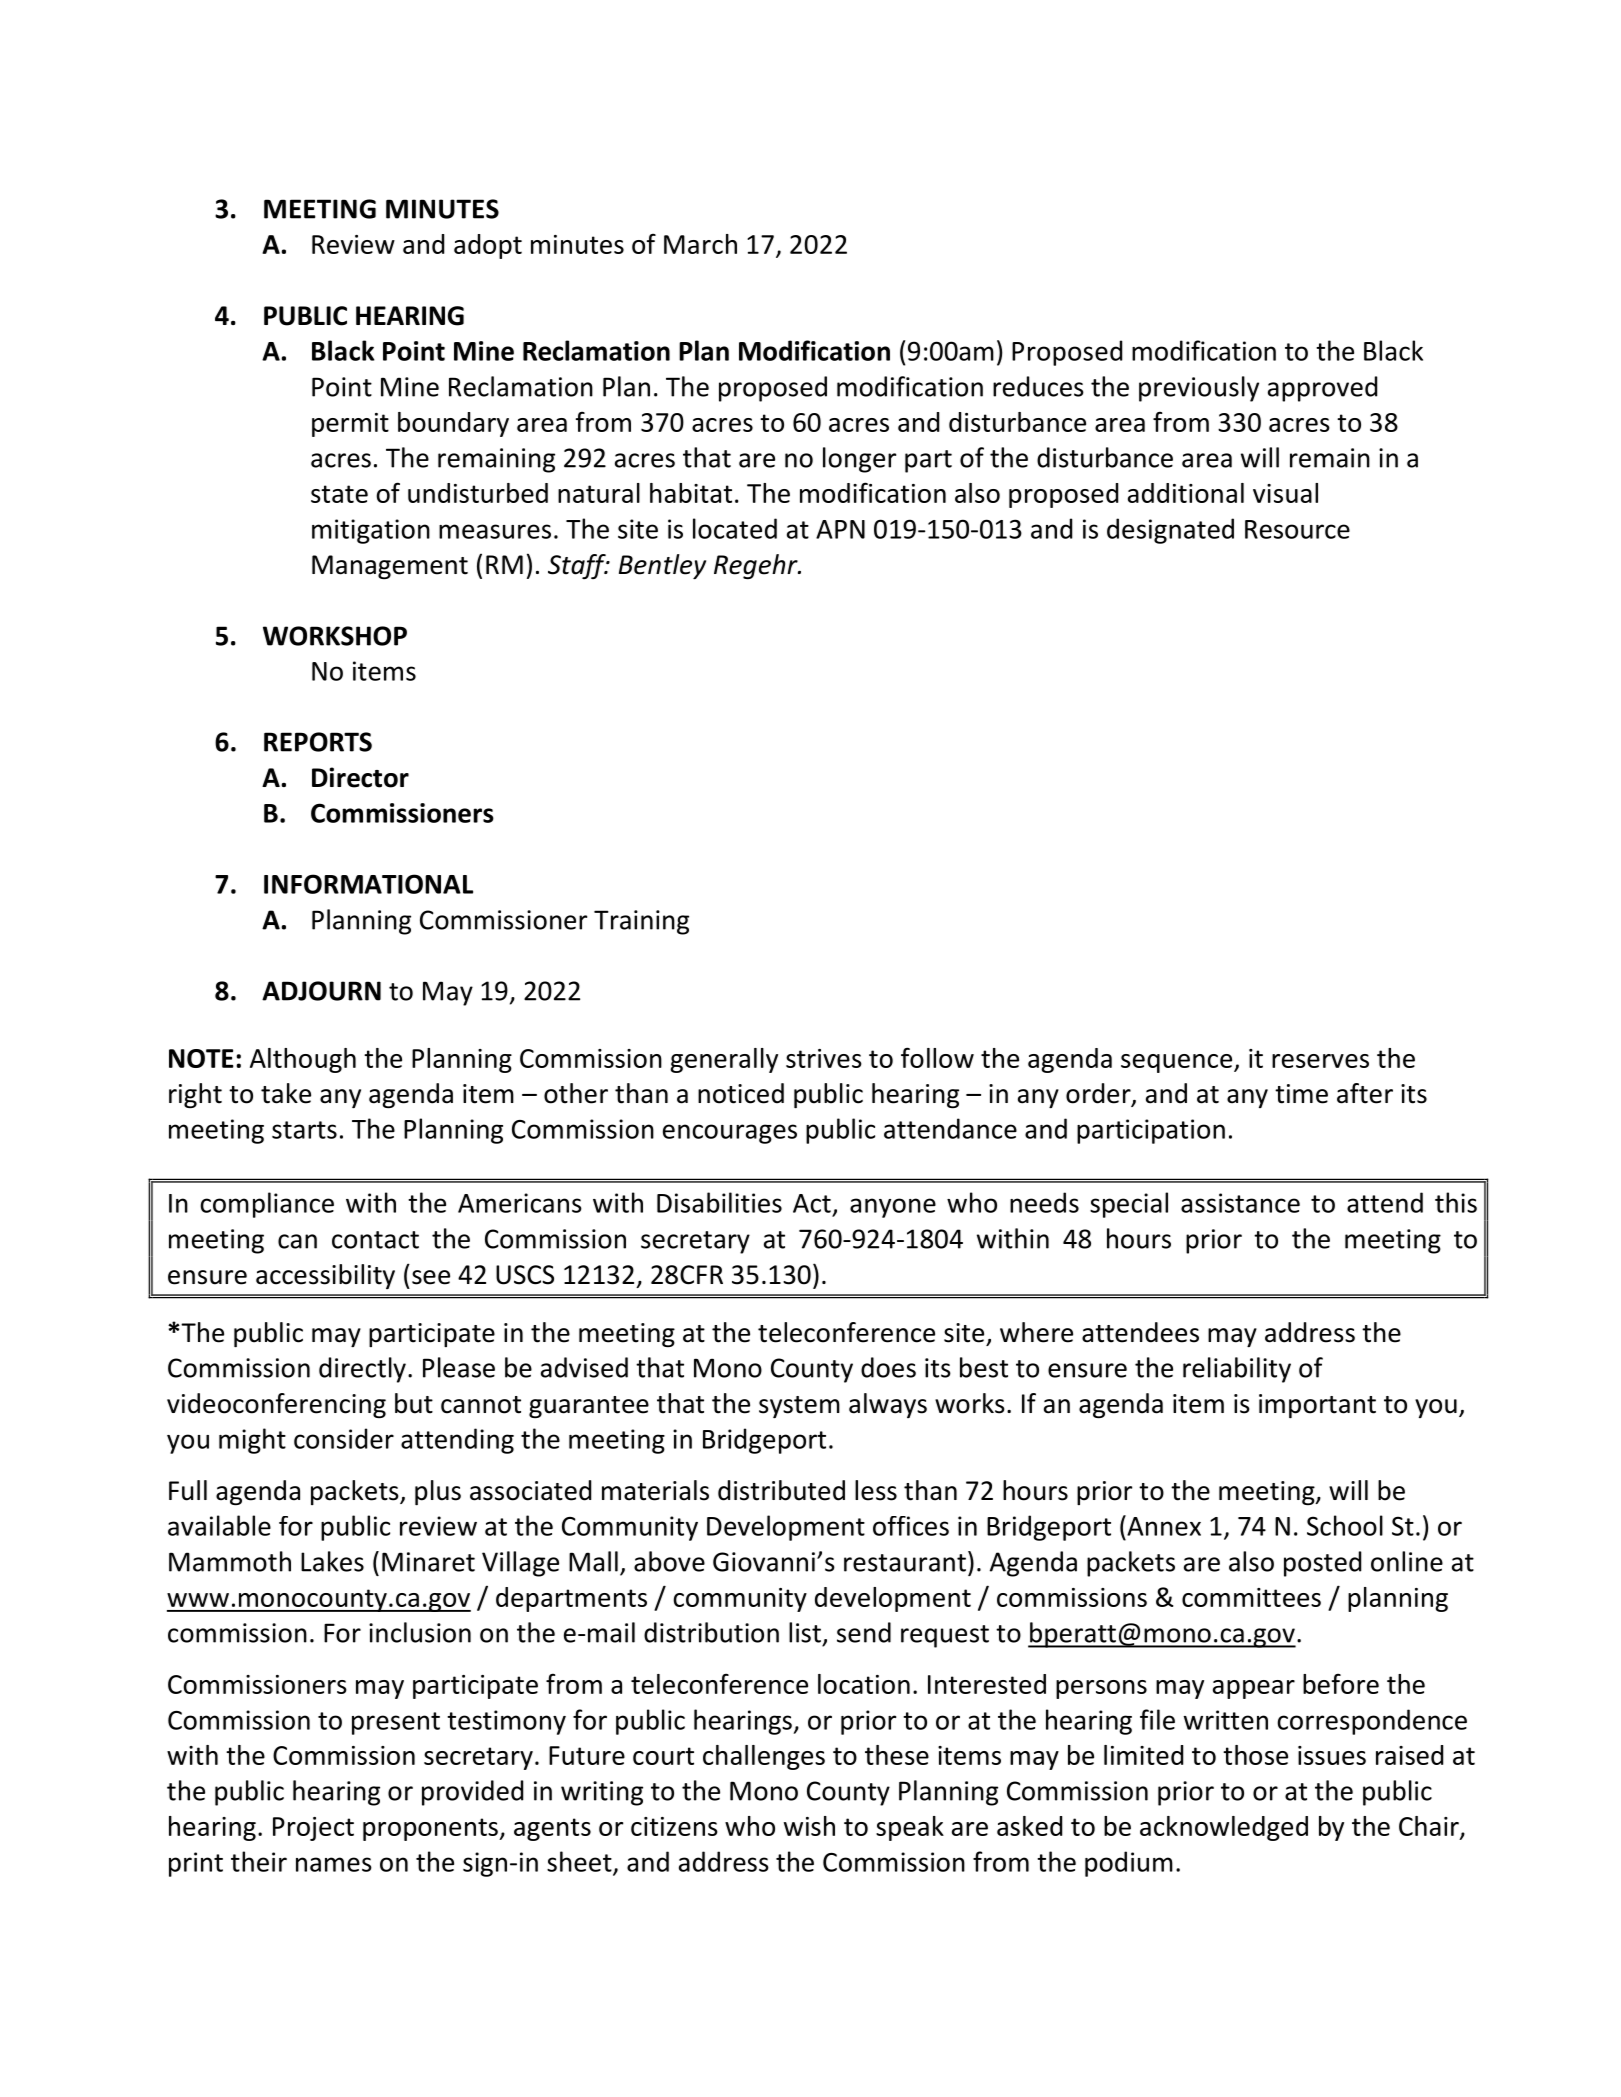 Image resolution: width=1621 pixels, height=2097 pixels. What do you see at coordinates (809, 1826) in the page?
I see `wish` at bounding box center [809, 1826].
